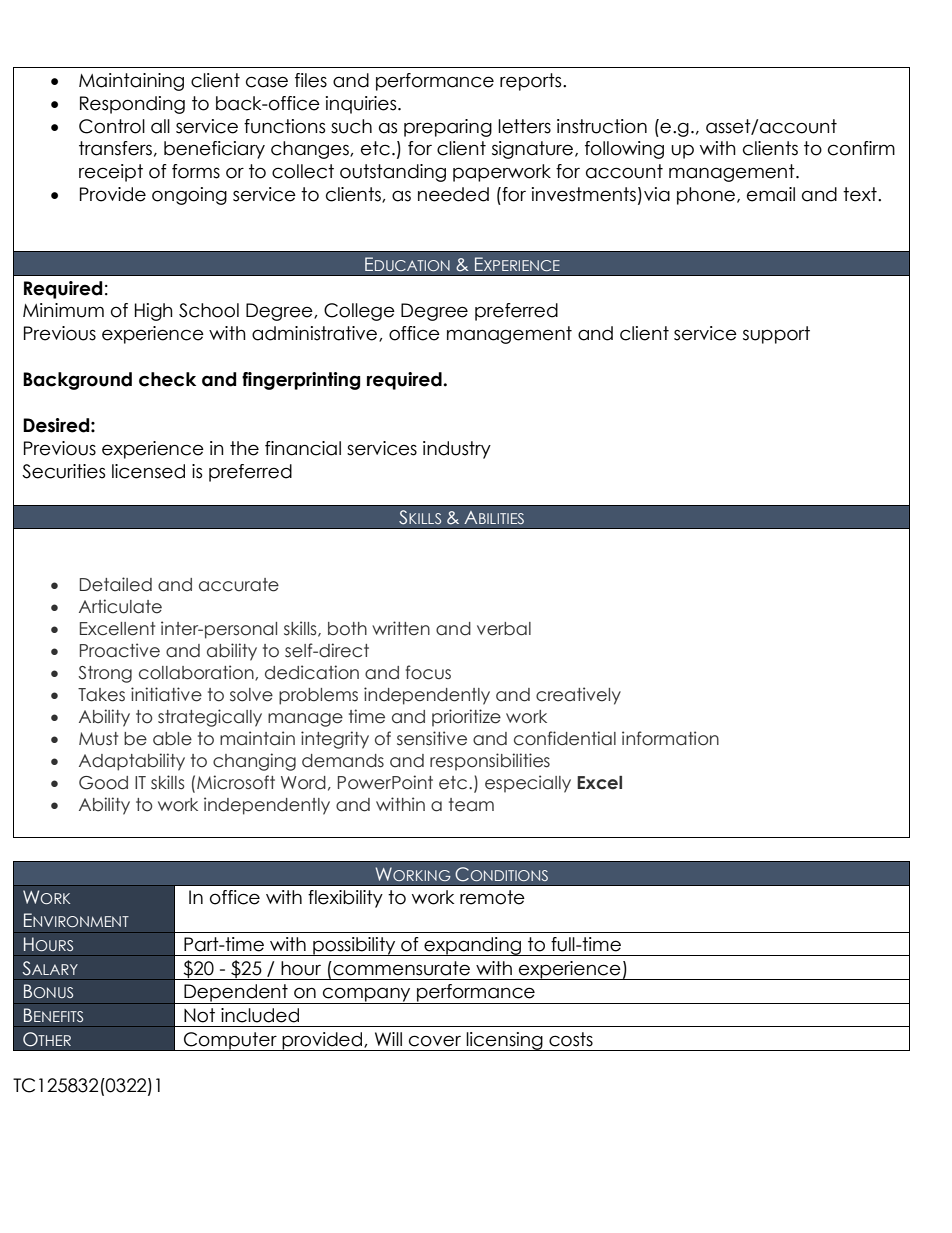 The image size is (952, 1233). What do you see at coordinates (154, 312) in the image?
I see `High` at bounding box center [154, 312].
